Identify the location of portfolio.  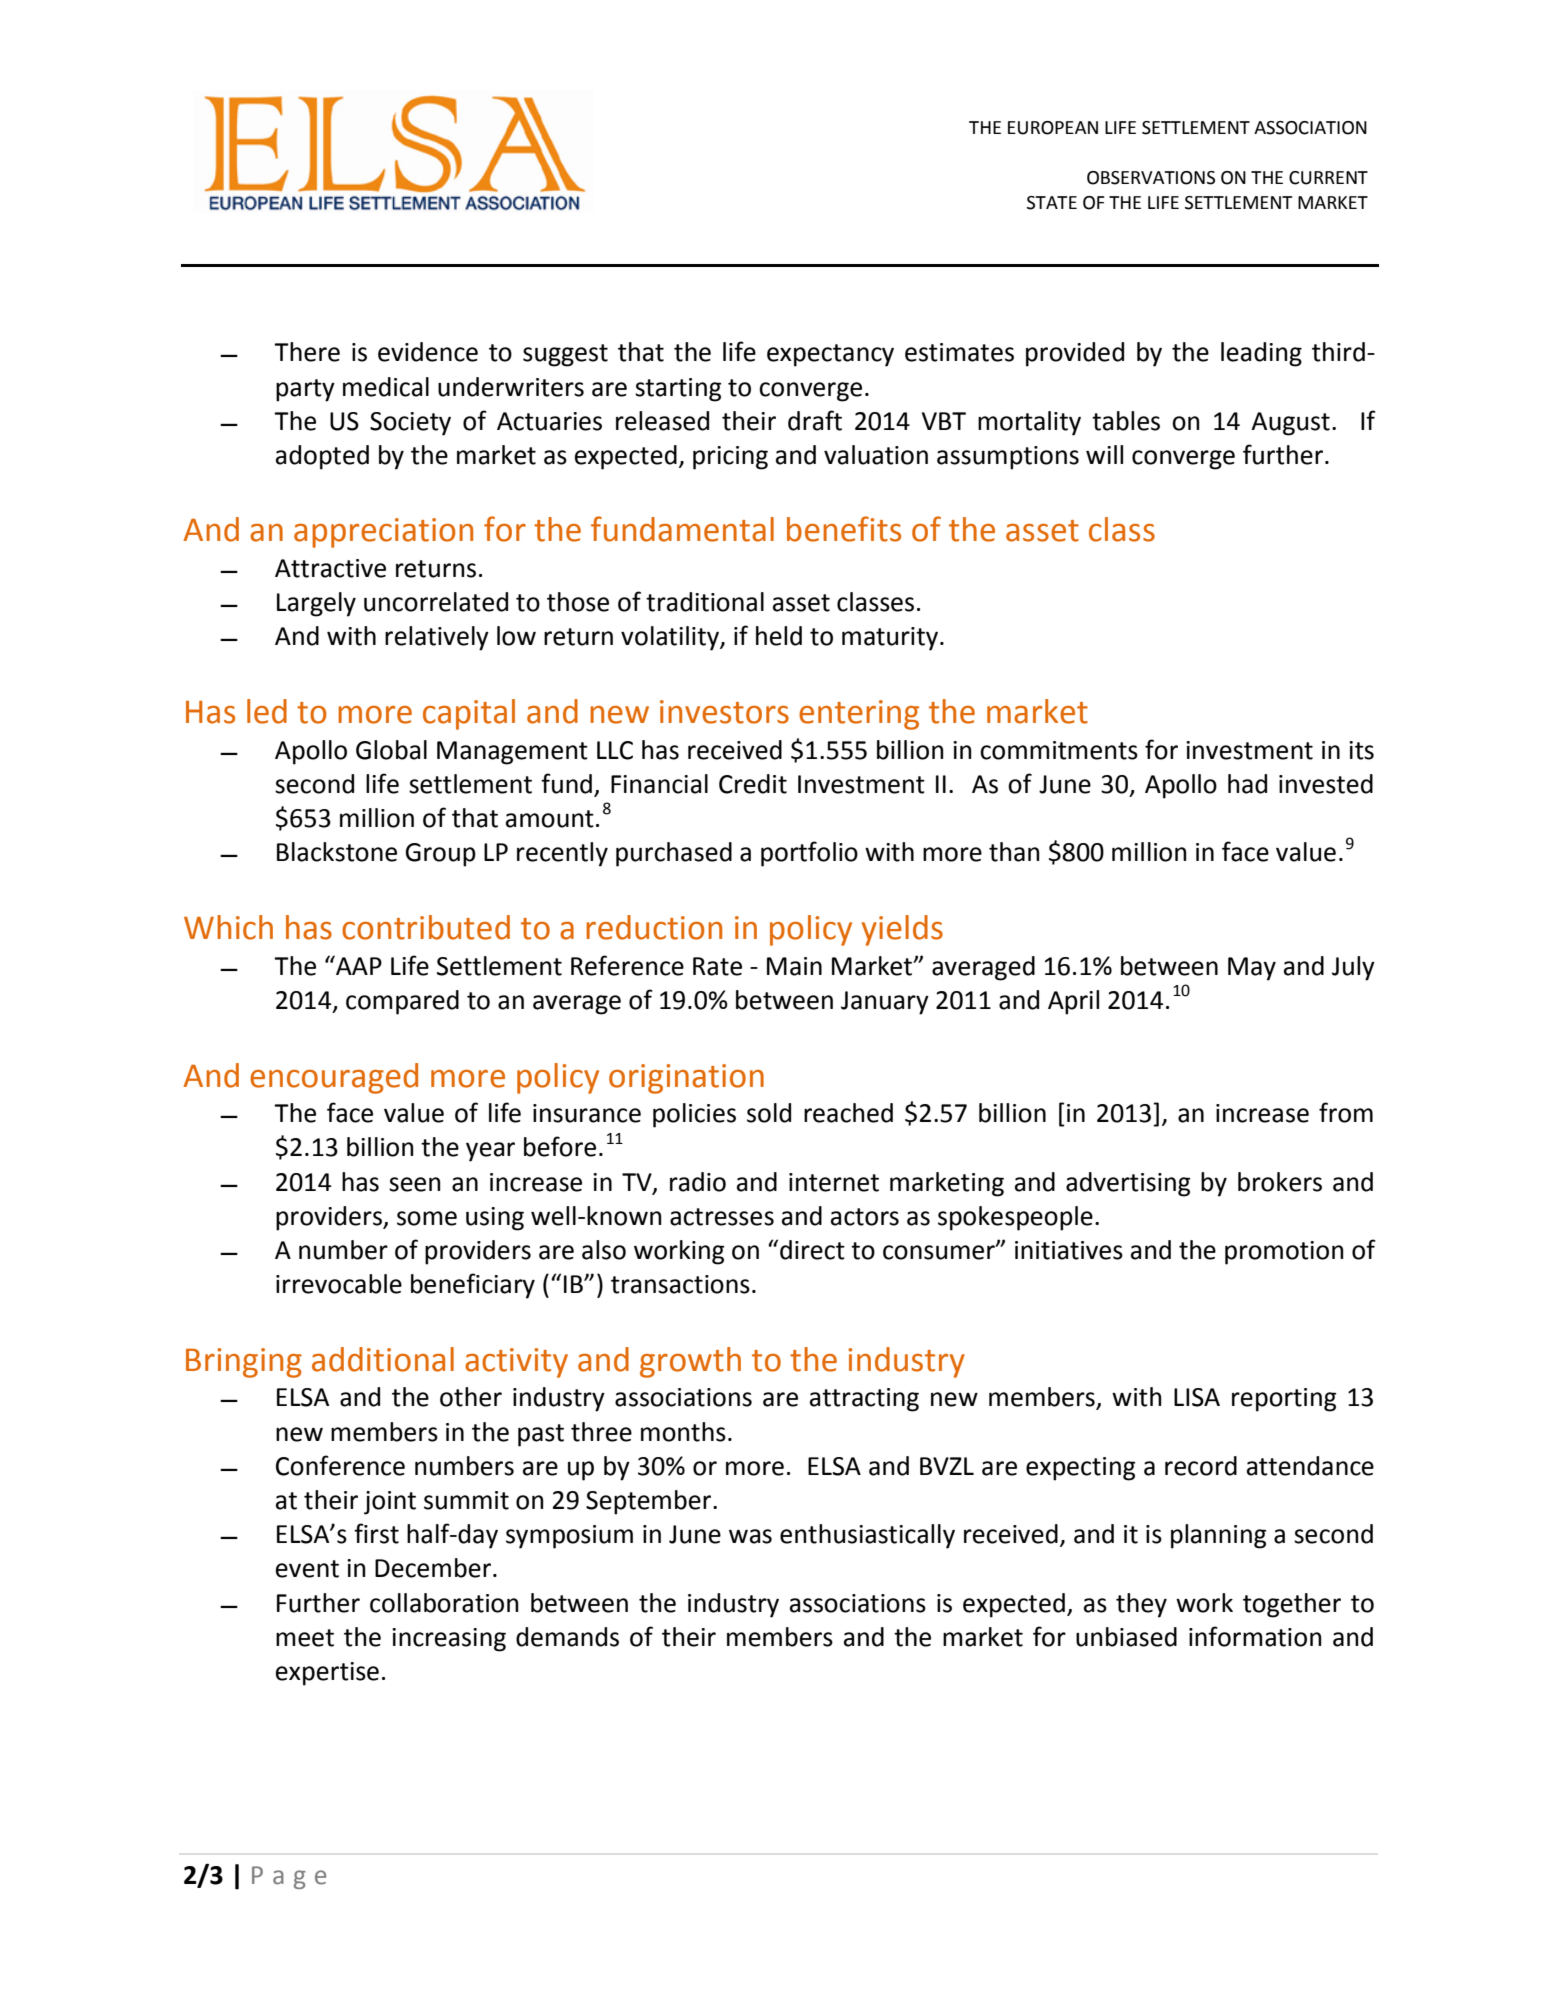
(809, 854).
